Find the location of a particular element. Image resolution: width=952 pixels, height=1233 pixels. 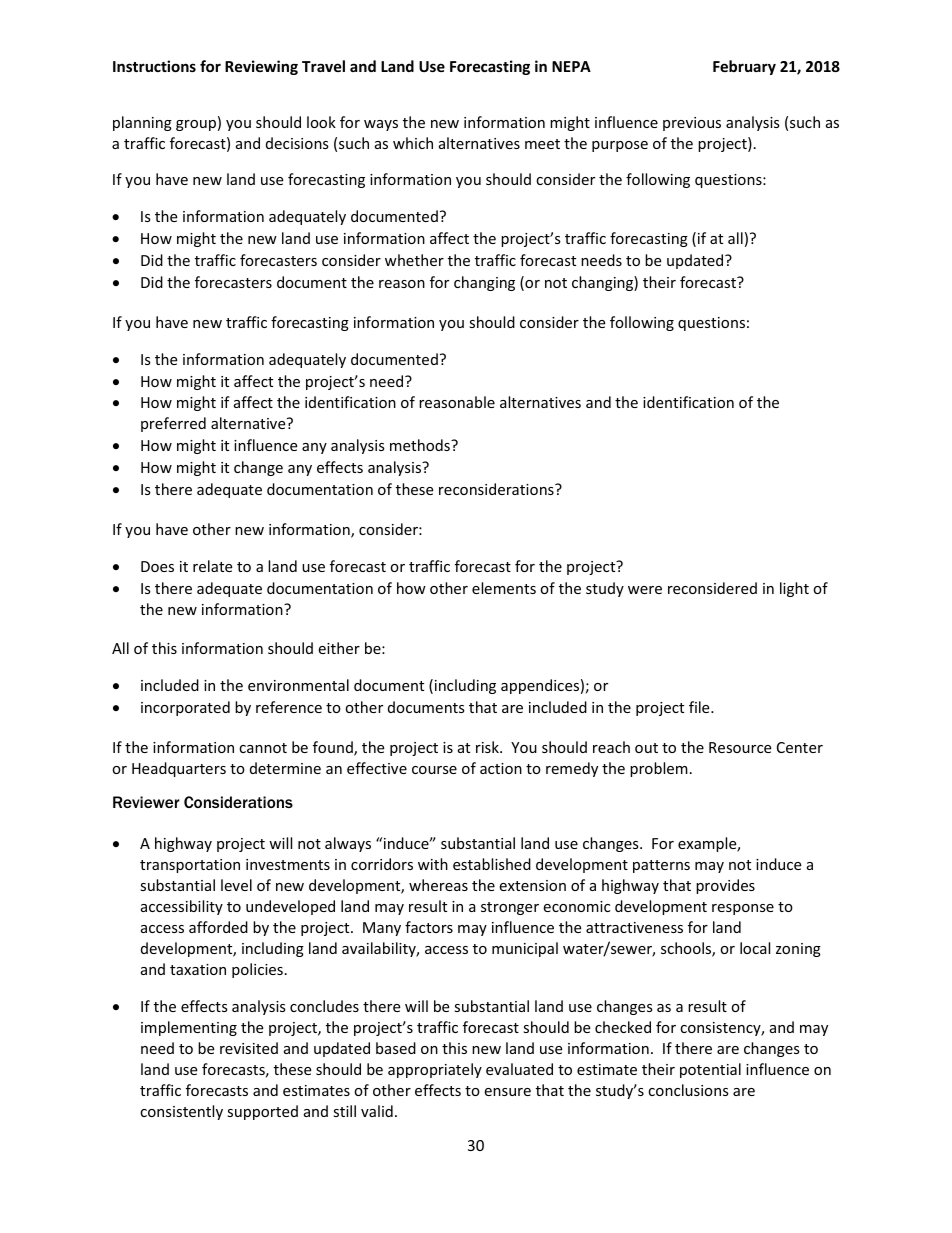

which is located at coordinates (413, 143).
